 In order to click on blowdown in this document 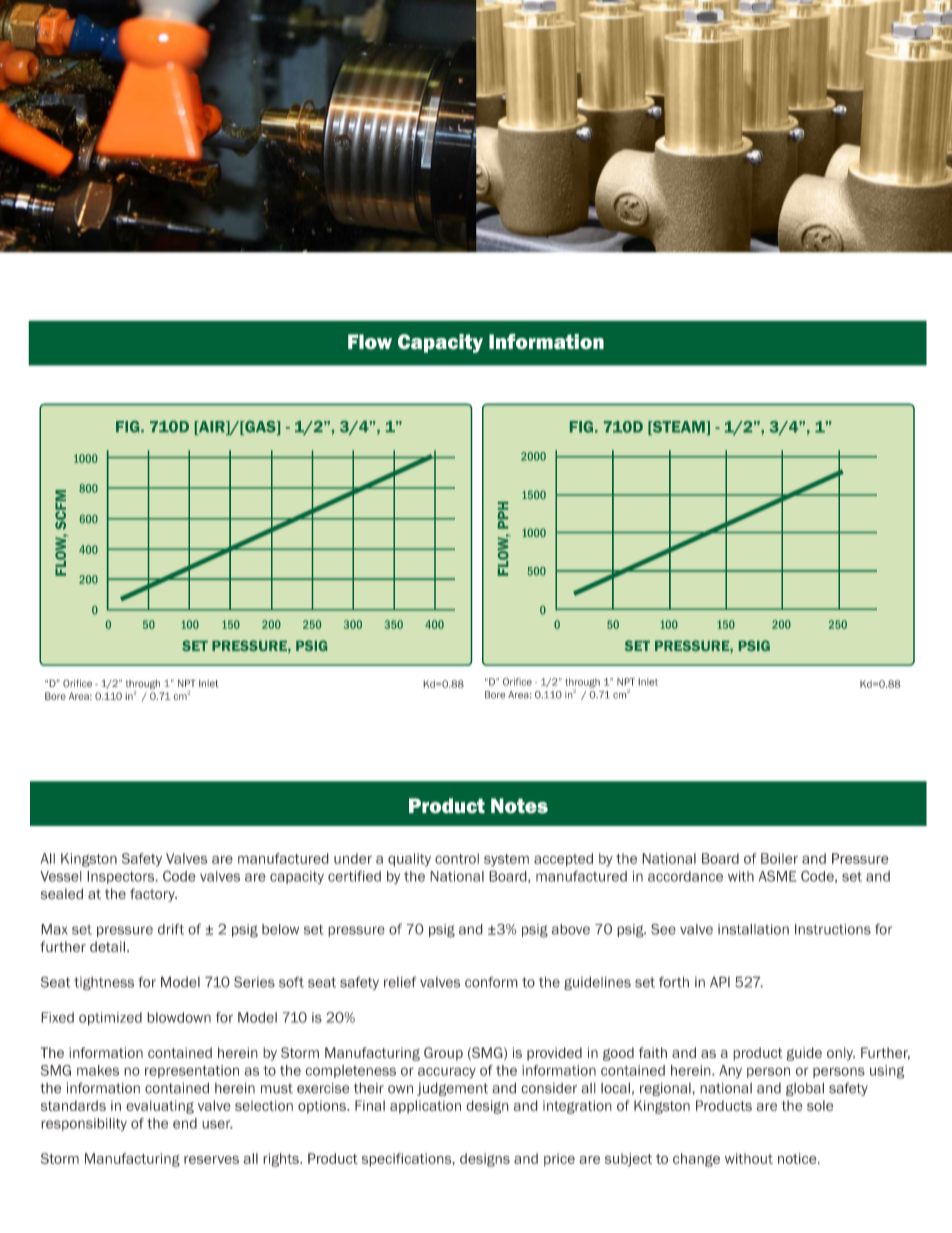, I will do `click(179, 1017)`.
